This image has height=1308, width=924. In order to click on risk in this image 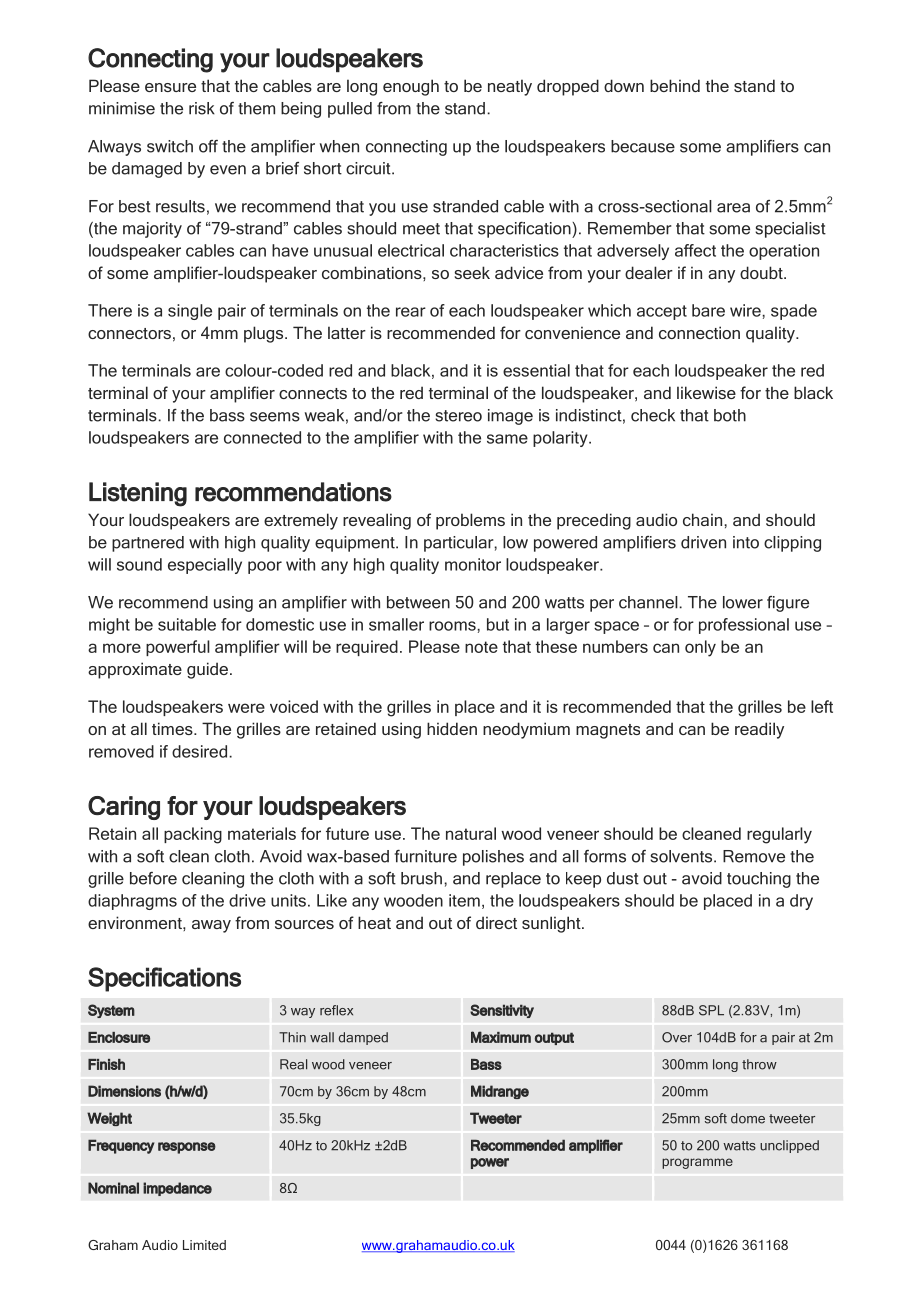, I will do `click(202, 108)`.
